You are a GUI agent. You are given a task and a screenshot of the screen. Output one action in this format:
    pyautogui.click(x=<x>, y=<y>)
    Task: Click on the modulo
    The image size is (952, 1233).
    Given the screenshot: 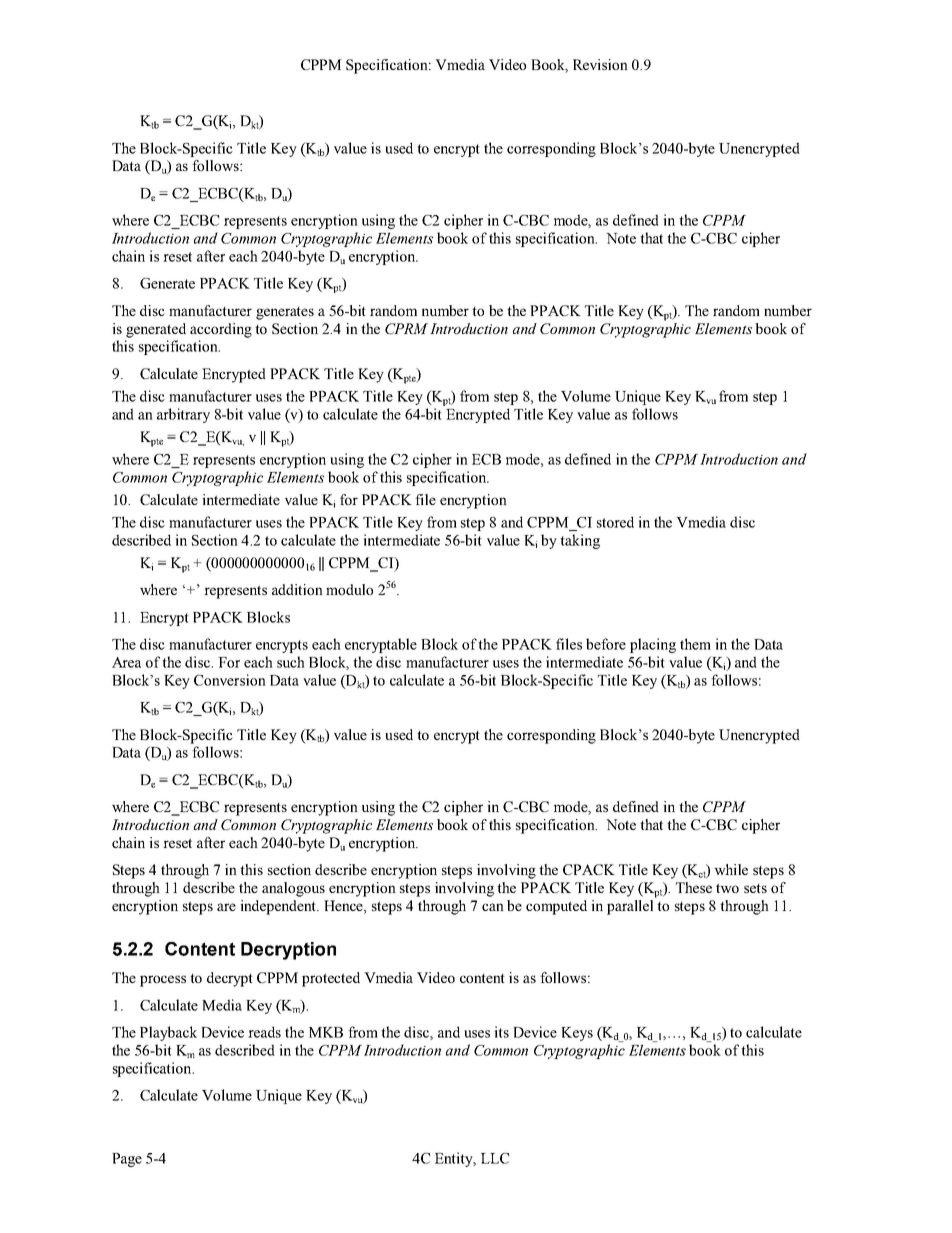 What is the action you would take?
    pyautogui.click(x=349, y=589)
